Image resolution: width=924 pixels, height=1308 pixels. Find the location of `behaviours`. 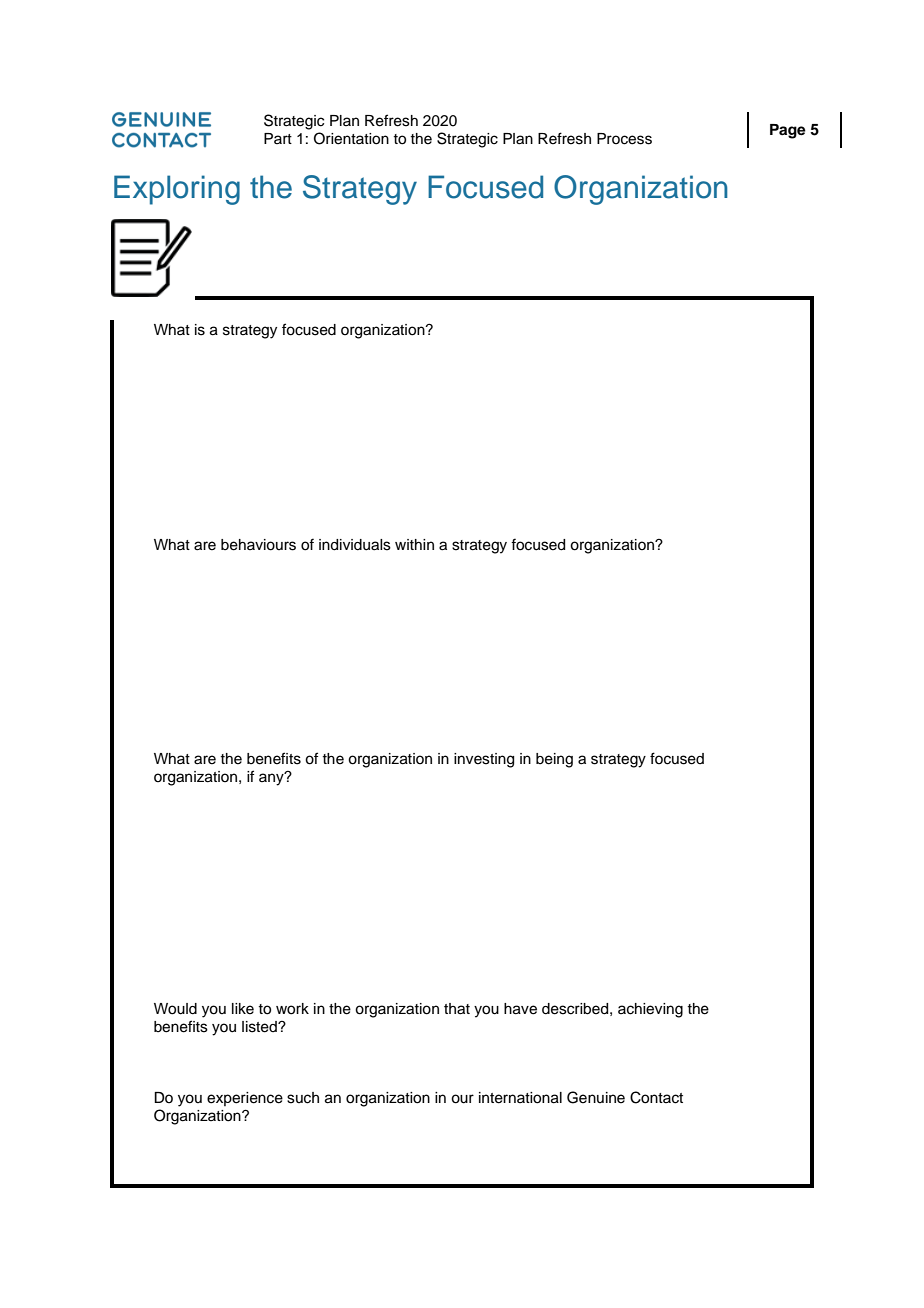

behaviours is located at coordinates (258, 545).
